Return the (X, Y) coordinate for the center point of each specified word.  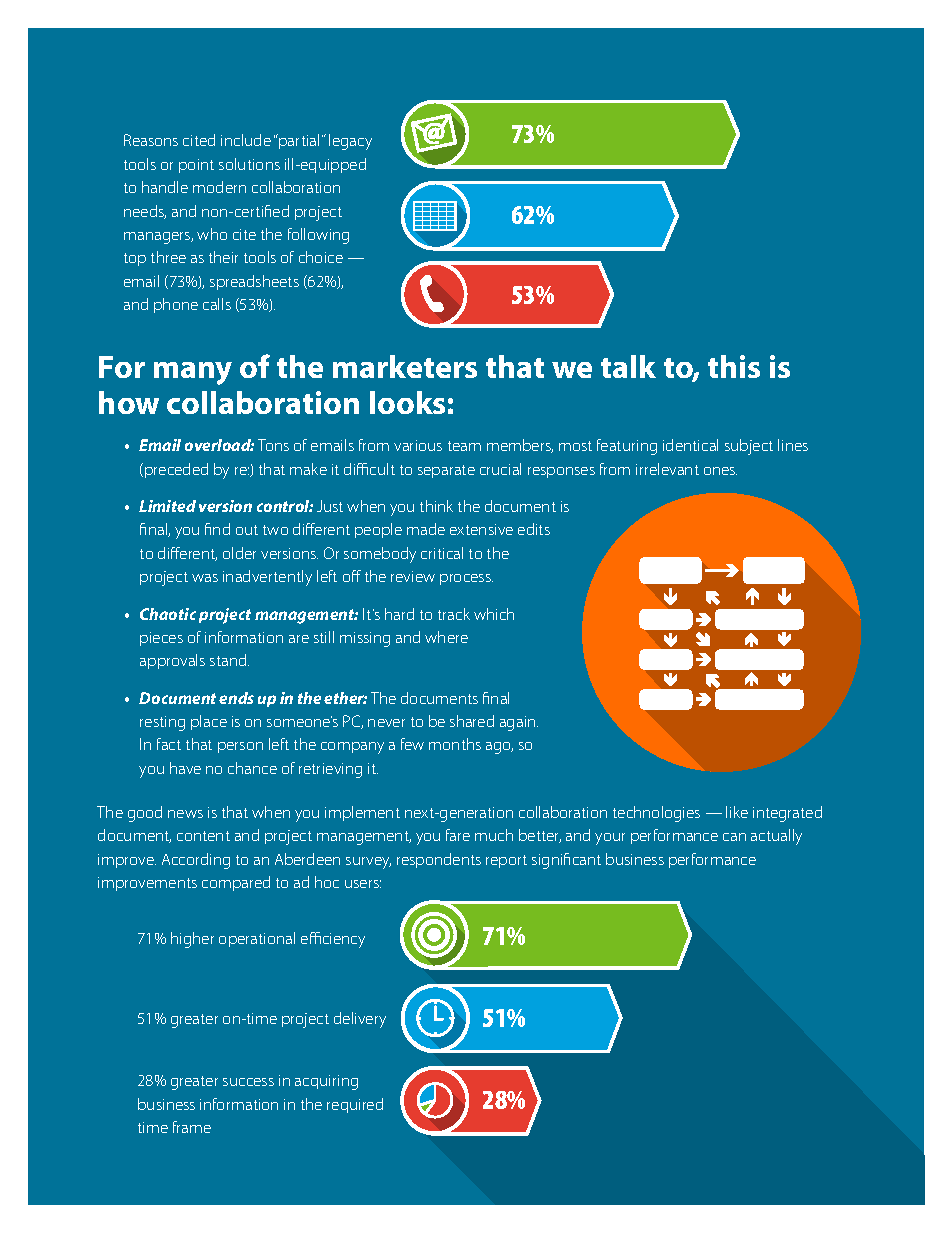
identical (690, 445)
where (446, 637)
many (193, 373)
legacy (350, 142)
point (196, 166)
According (196, 861)
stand (229, 660)
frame (192, 1127)
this (734, 366)
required (355, 1105)
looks (407, 402)
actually (776, 837)
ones (720, 471)
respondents (439, 860)
